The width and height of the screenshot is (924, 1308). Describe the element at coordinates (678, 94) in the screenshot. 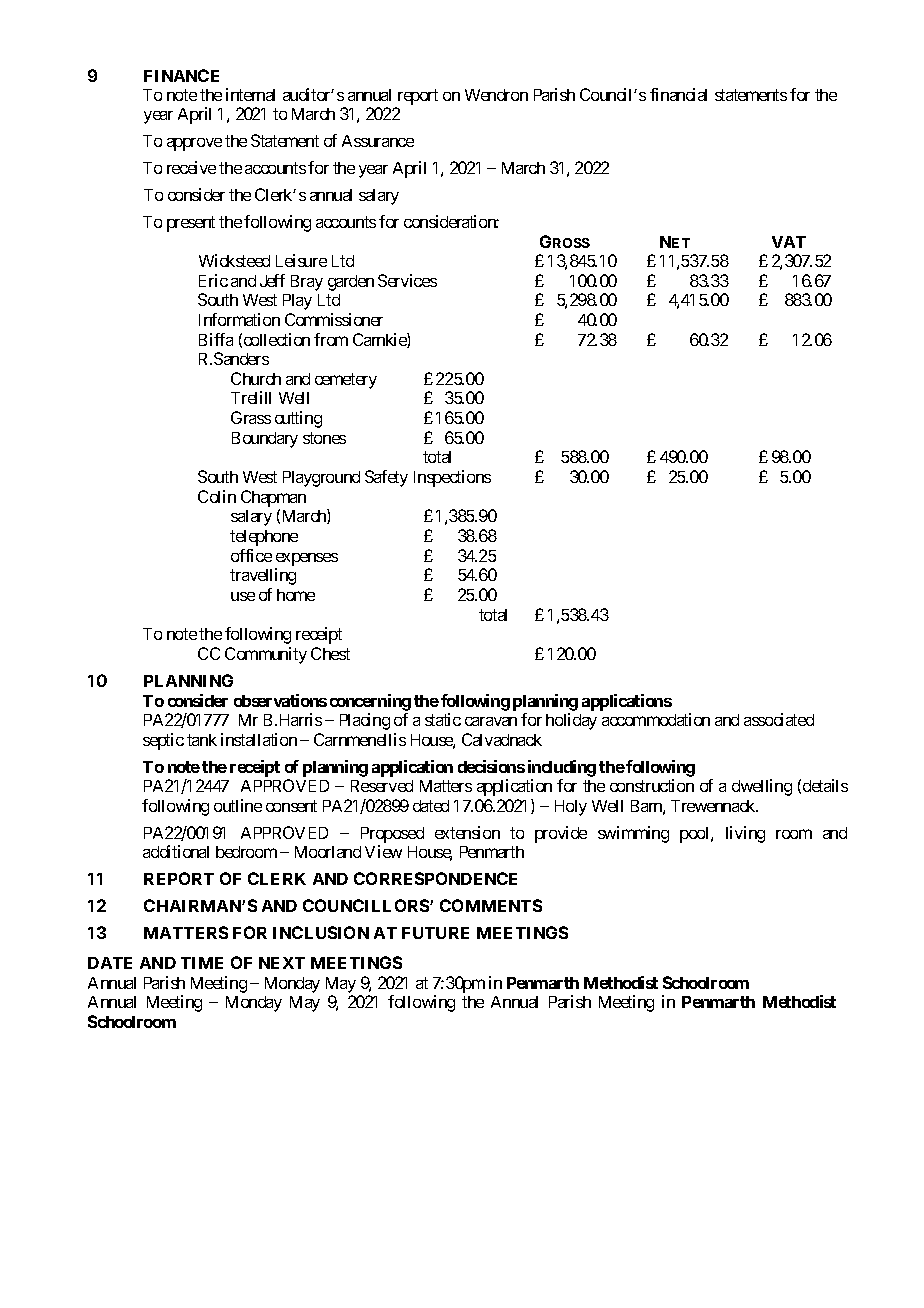

I see `financial` at that location.
